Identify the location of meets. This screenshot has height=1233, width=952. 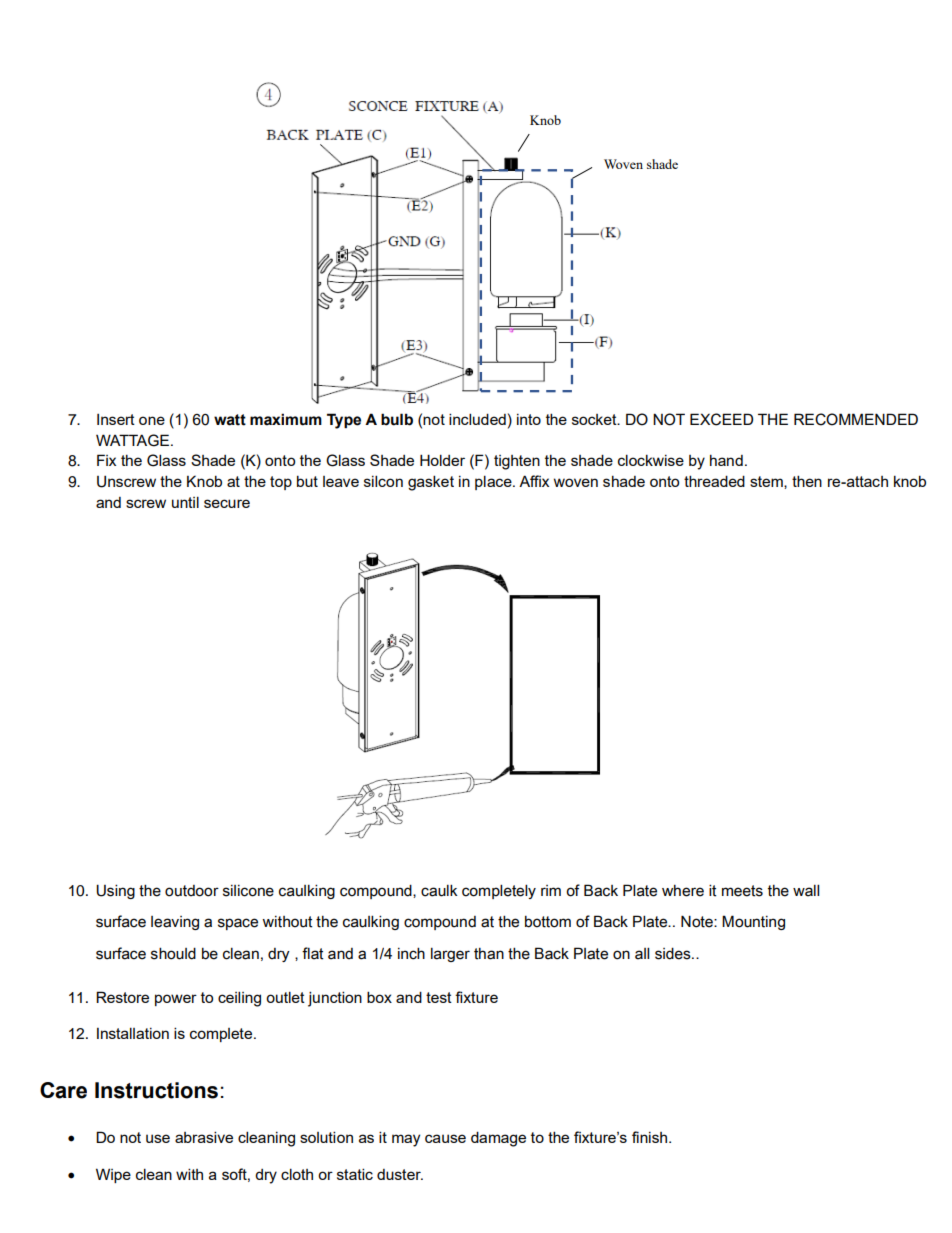
(742, 891).
